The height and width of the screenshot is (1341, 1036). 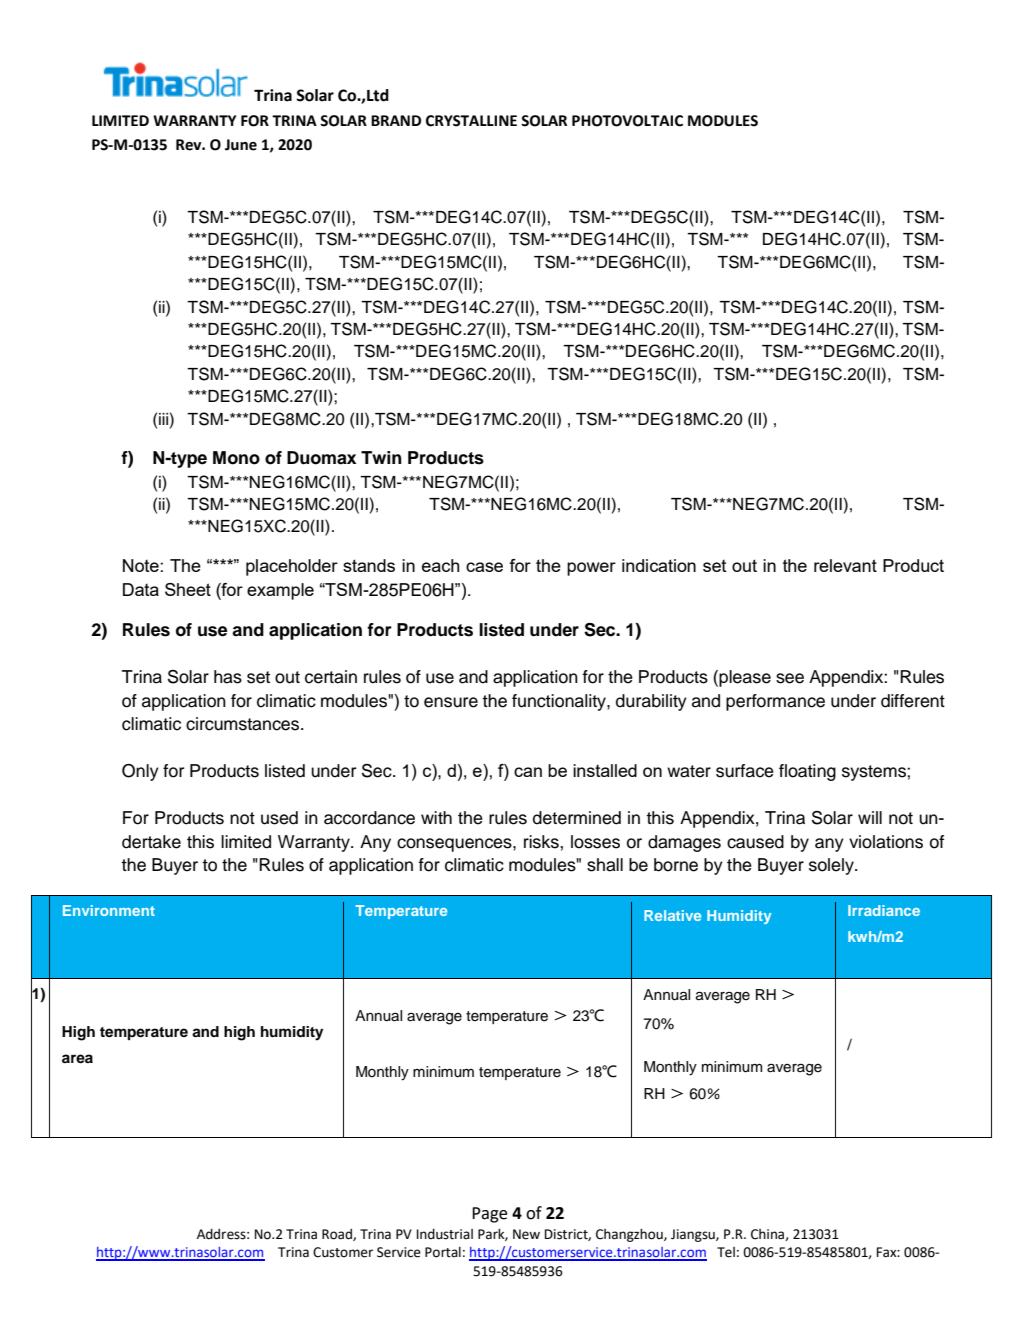 I want to click on June, so click(x=241, y=145).
